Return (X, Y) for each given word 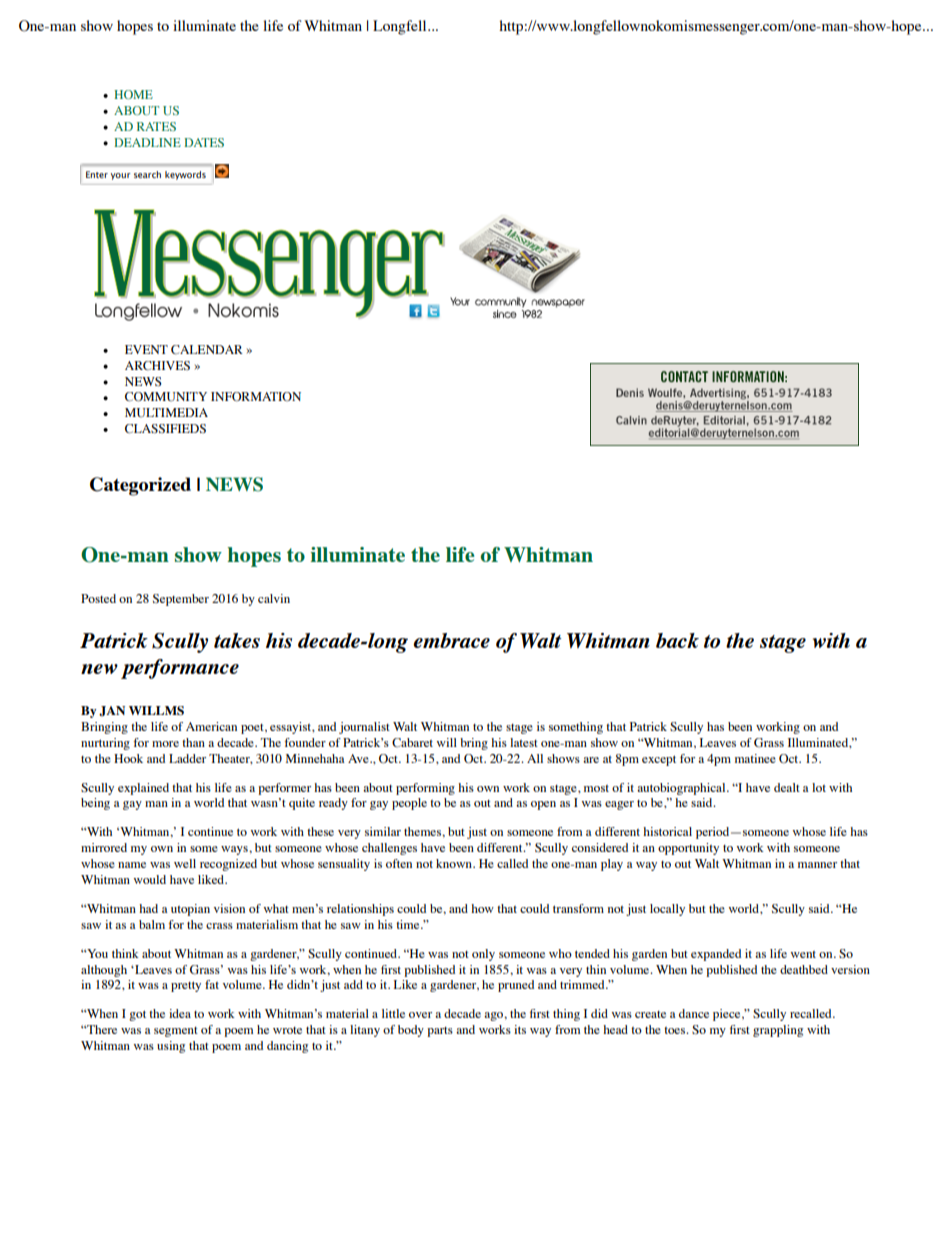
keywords (185, 175)
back (677, 640)
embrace (451, 640)
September (181, 600)
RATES (156, 126)
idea (180, 1013)
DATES (204, 142)
